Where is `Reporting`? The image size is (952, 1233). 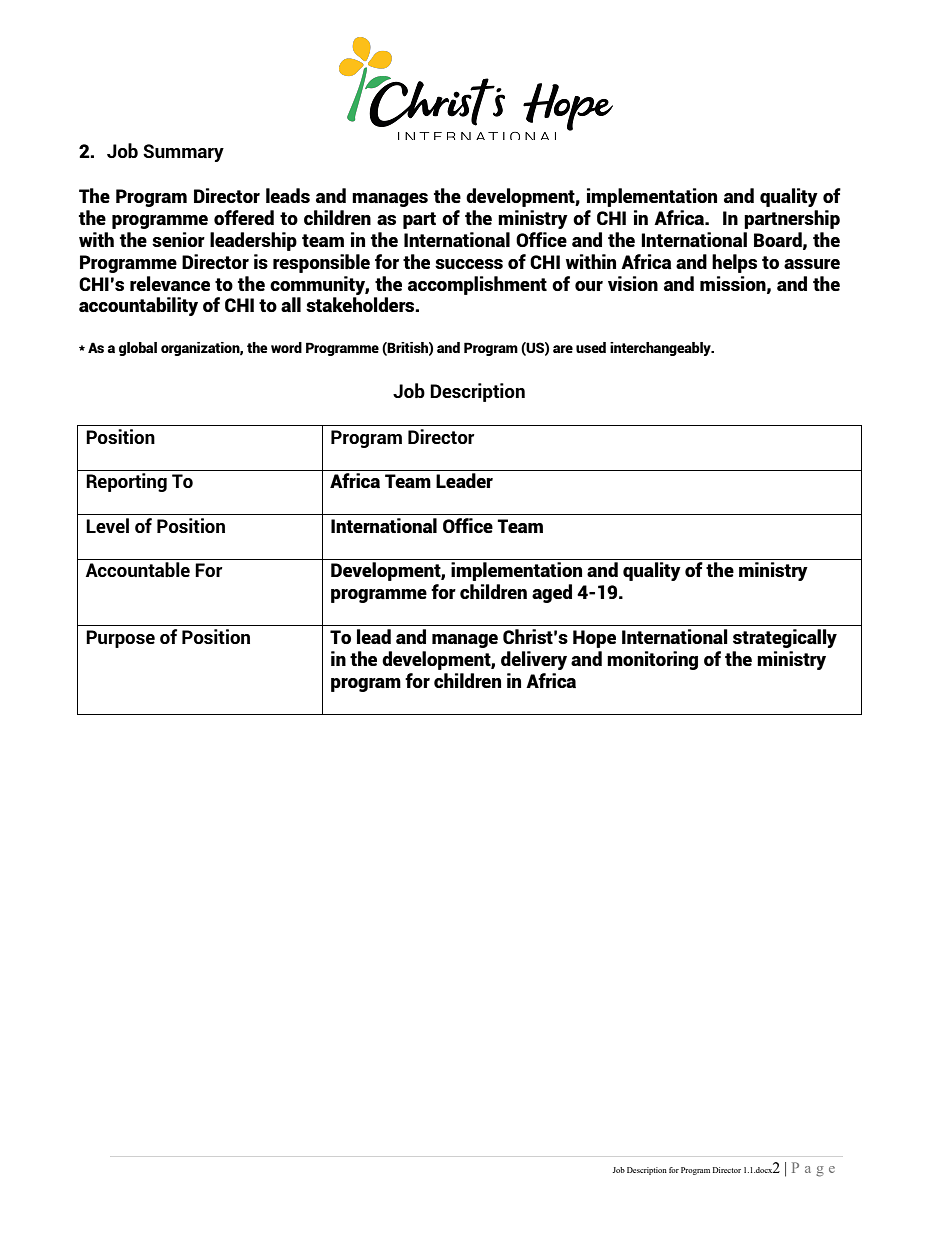
Reporting is located at coordinates (126, 482).
